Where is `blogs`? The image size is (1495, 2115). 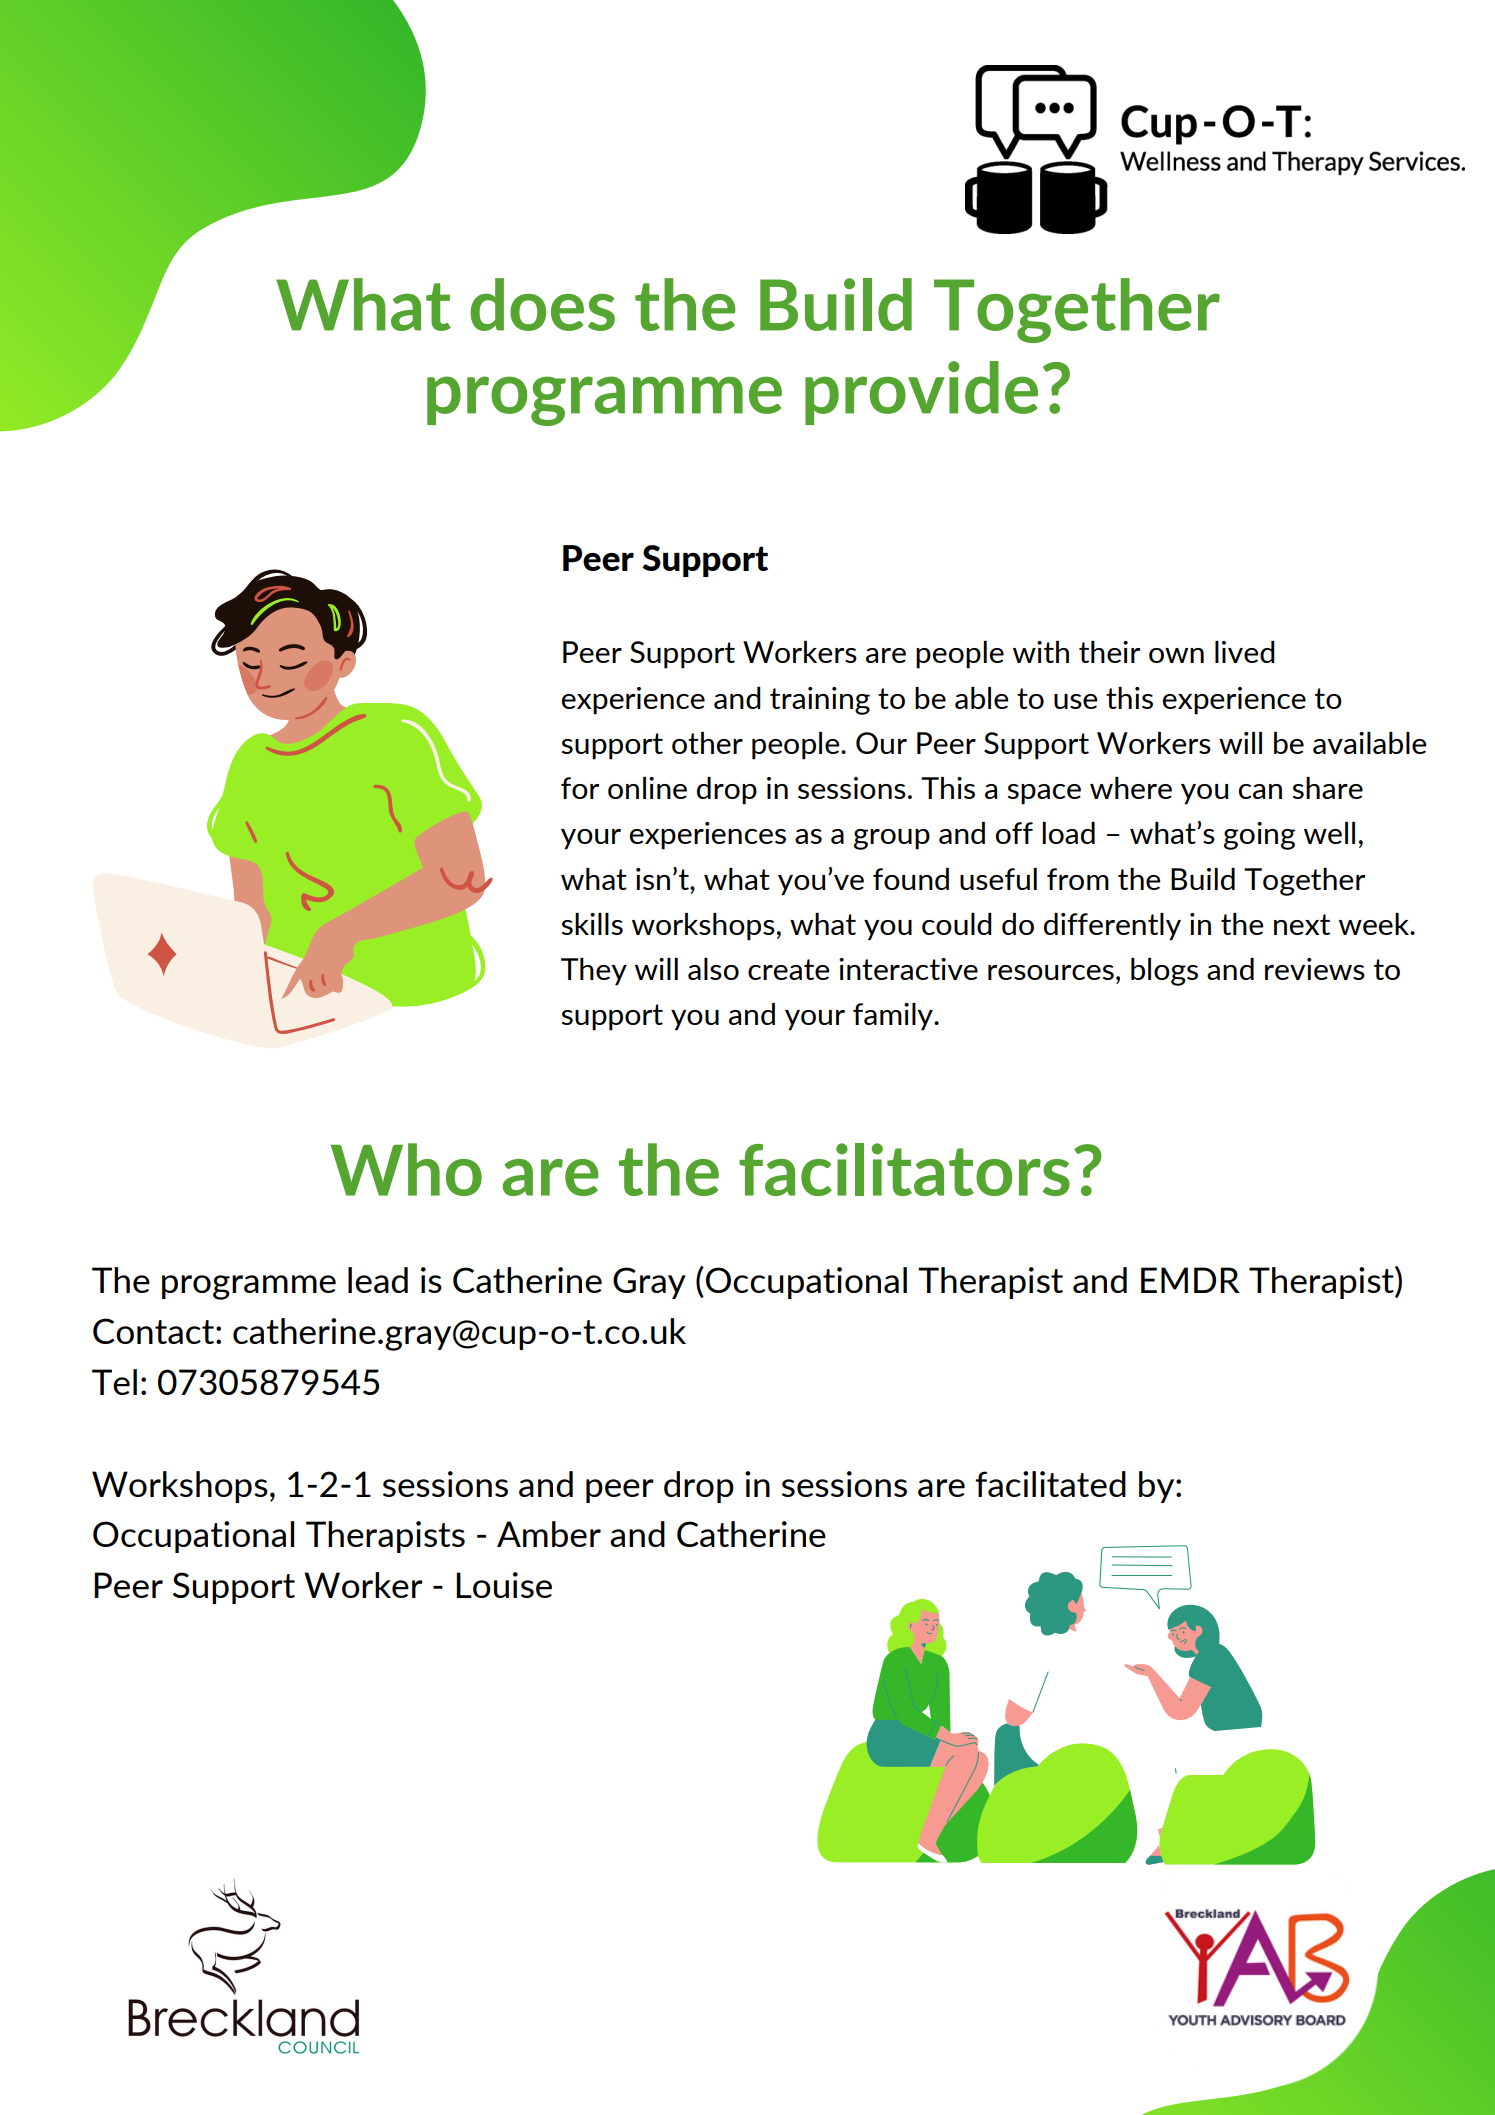
blogs is located at coordinates (1164, 972).
